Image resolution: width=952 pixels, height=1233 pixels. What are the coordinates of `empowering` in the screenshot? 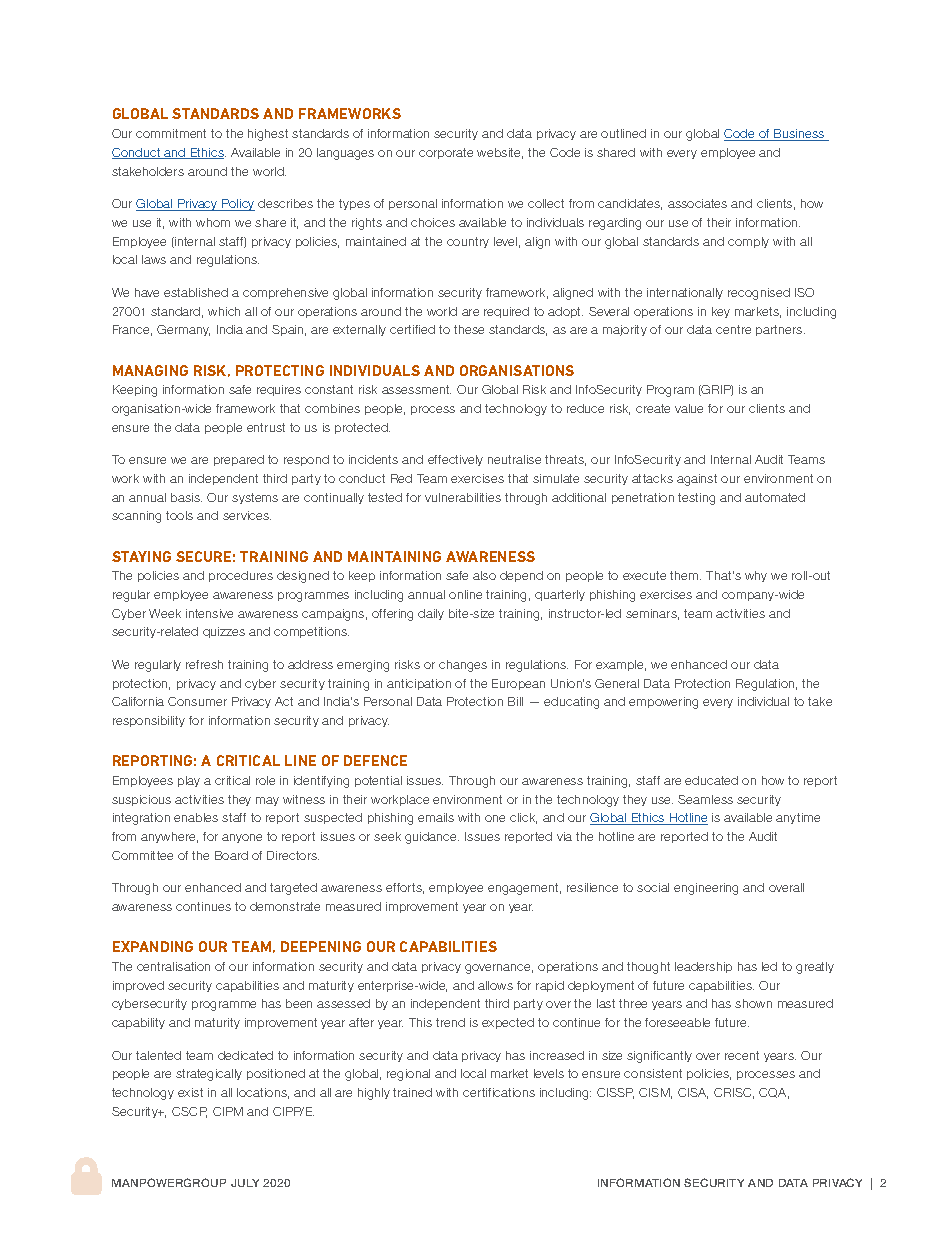 It's located at (663, 703).
